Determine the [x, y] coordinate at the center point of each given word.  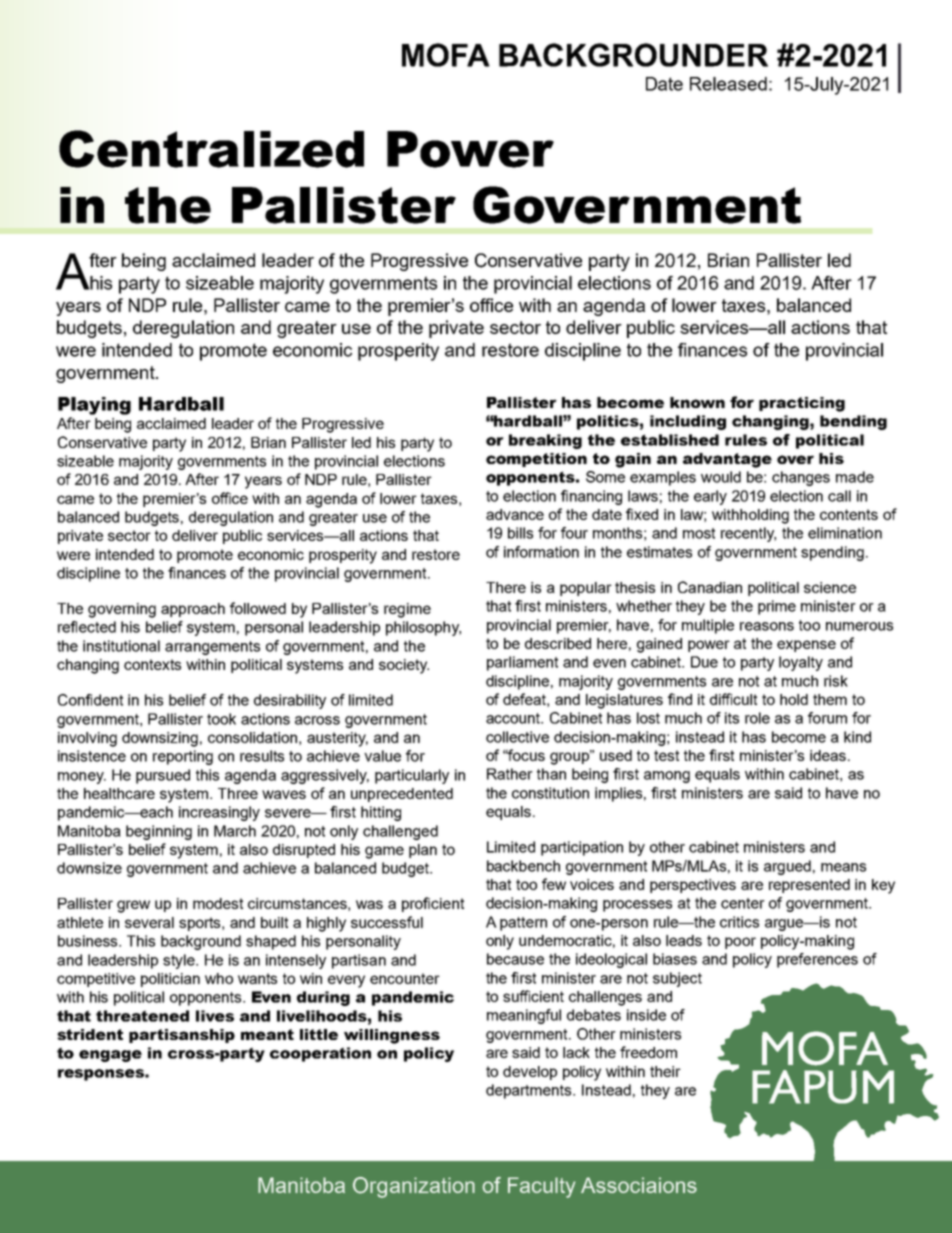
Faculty [541, 1187]
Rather [510, 774]
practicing [802, 404]
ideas [829, 755]
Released [728, 84]
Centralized [211, 149]
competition [536, 460]
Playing [94, 406]
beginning [159, 832]
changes [801, 478]
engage [110, 1056]
